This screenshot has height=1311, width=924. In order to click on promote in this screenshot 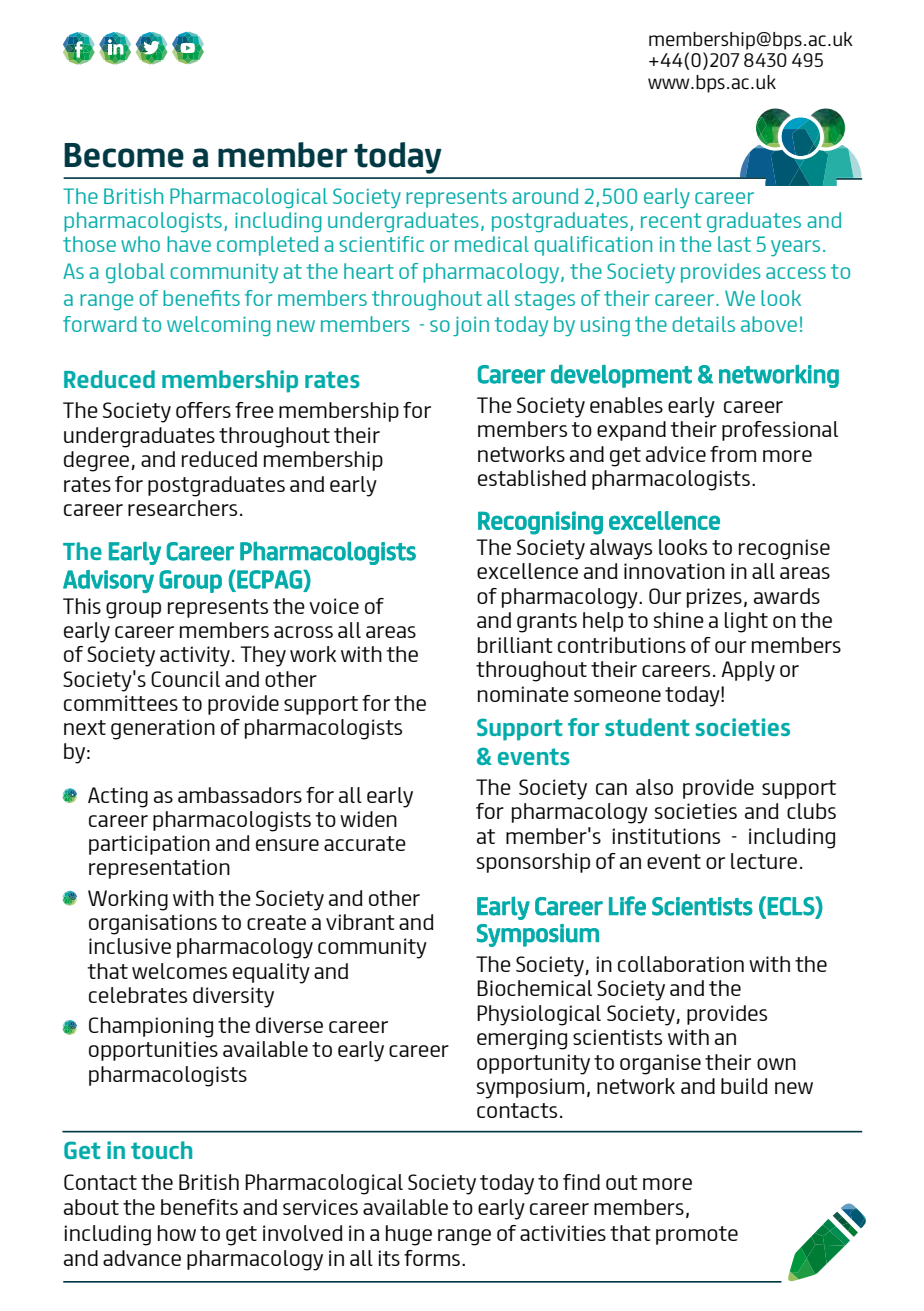, I will do `click(697, 1235)`.
